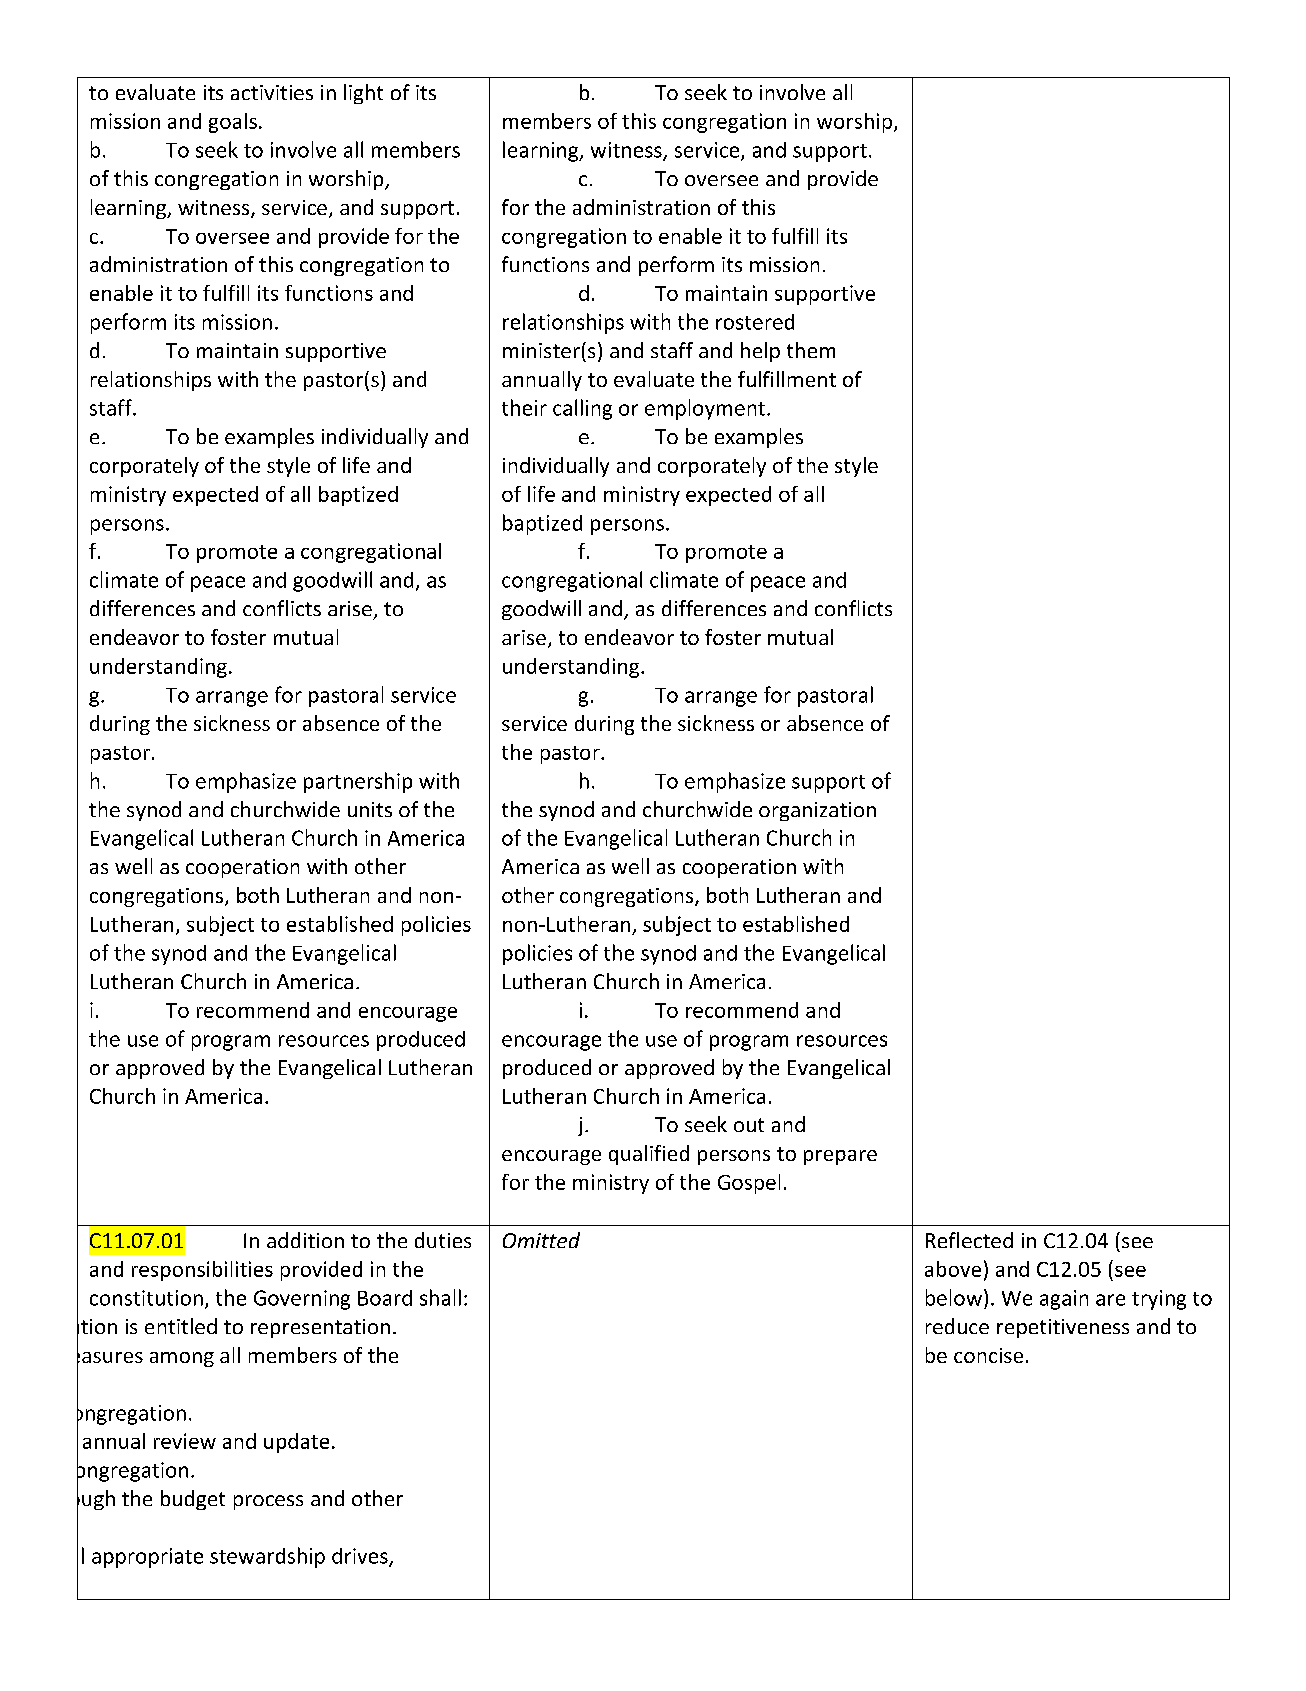  Describe the element at coordinates (840, 1157) in the screenshot. I see `prepare` at that location.
